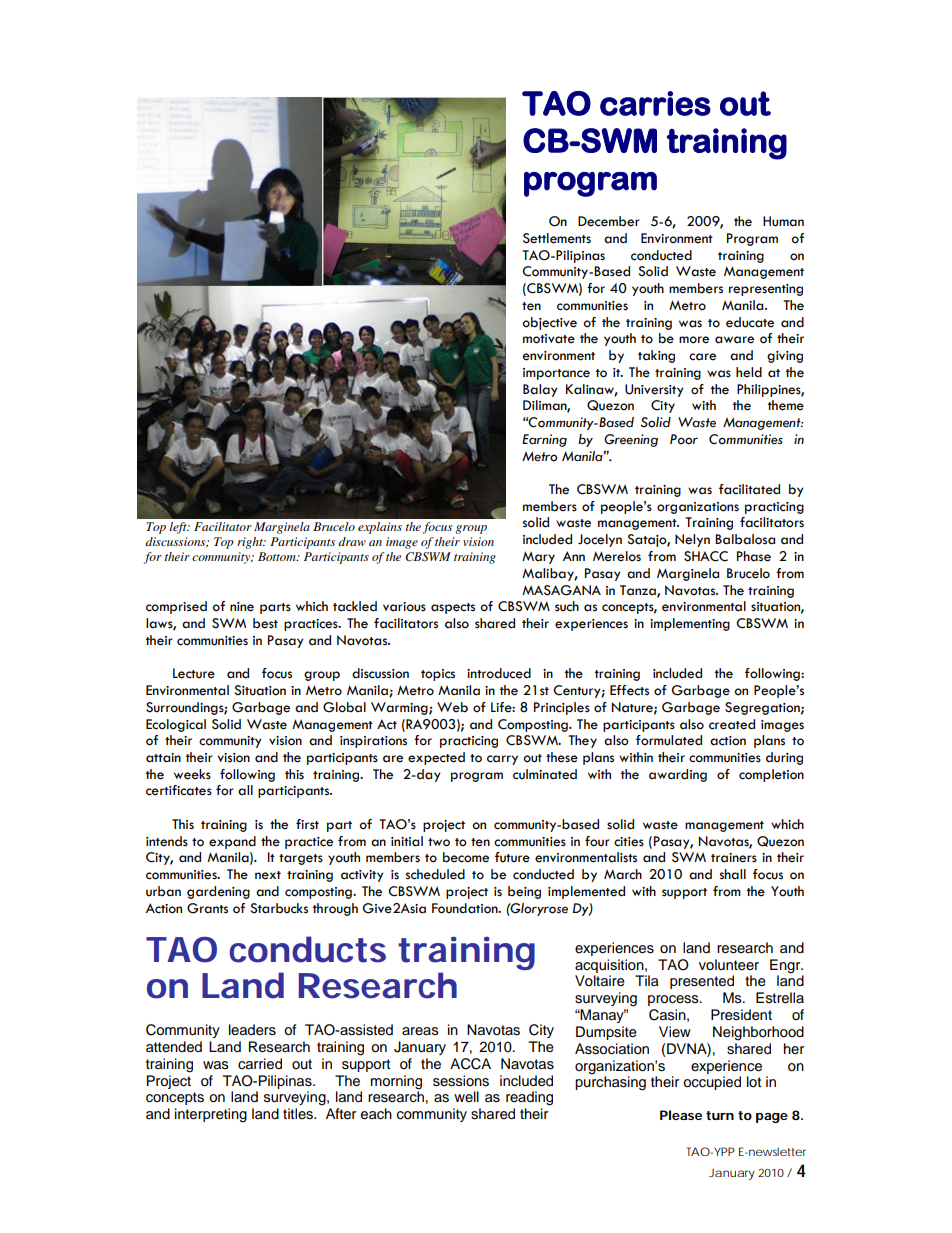  Describe the element at coordinates (502, 760) in the document. I see `carry` at that location.
